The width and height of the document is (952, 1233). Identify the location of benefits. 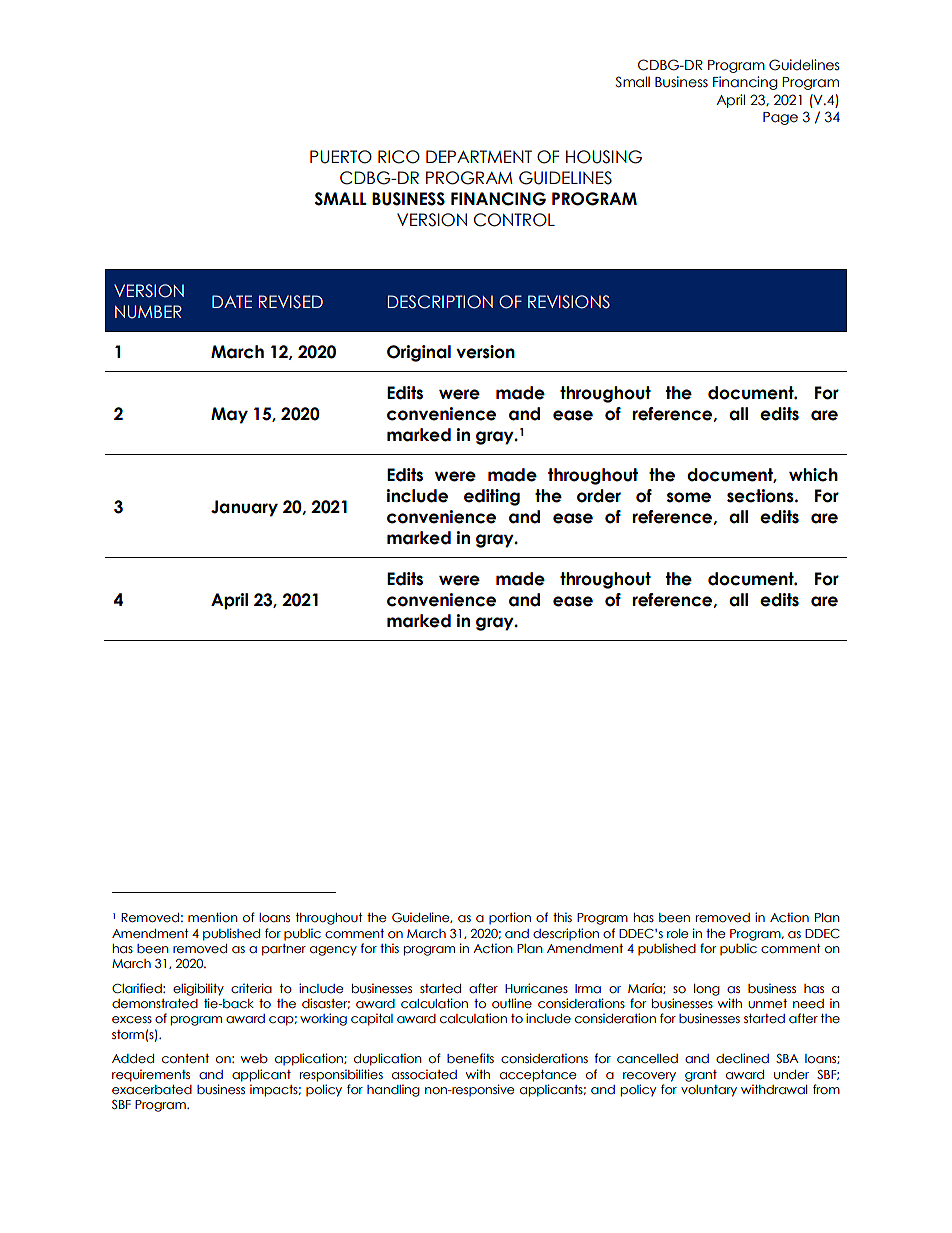
(470, 1058).
